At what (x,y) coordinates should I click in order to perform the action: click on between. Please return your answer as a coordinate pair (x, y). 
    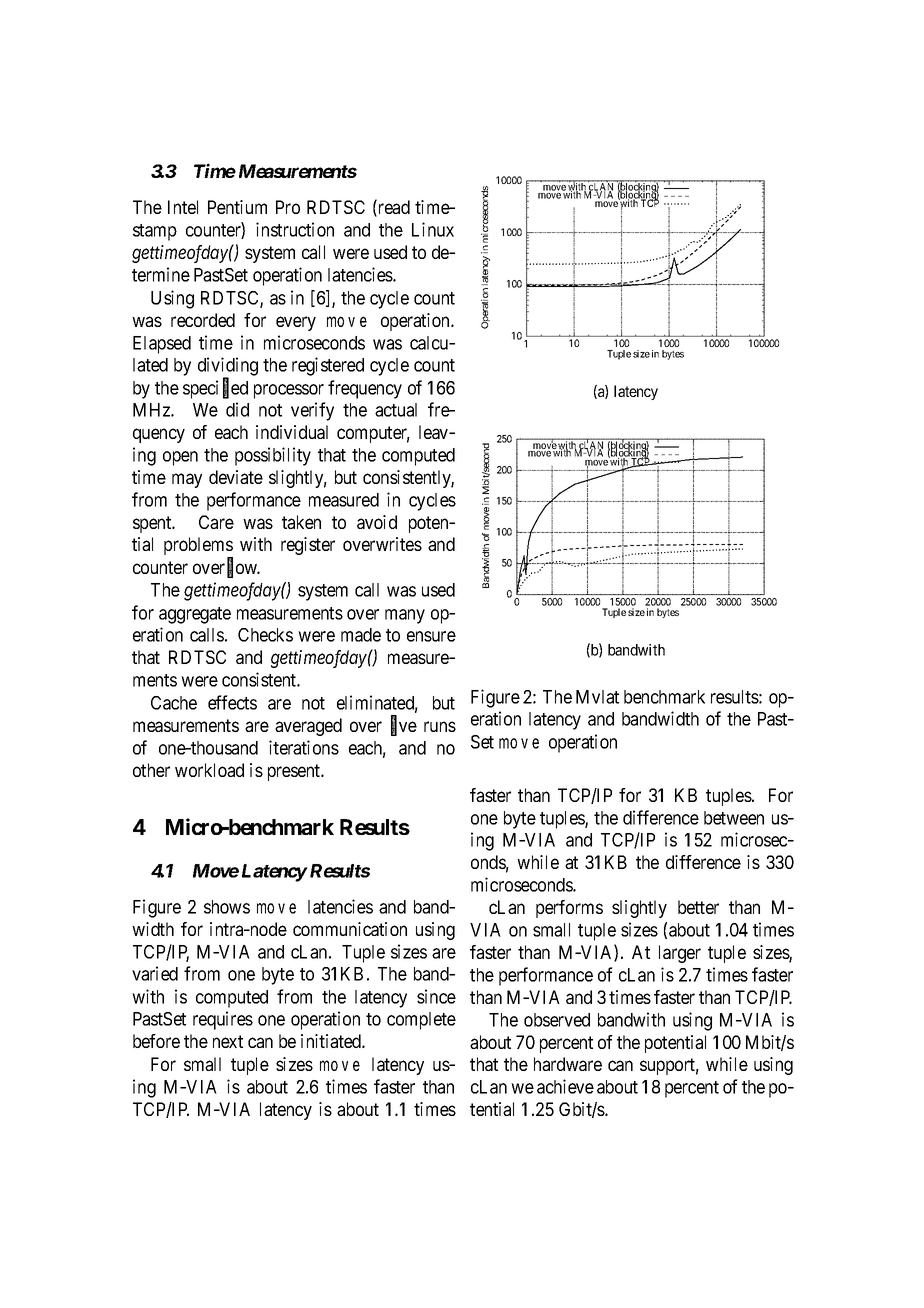
    Looking at the image, I should click on (734, 818).
